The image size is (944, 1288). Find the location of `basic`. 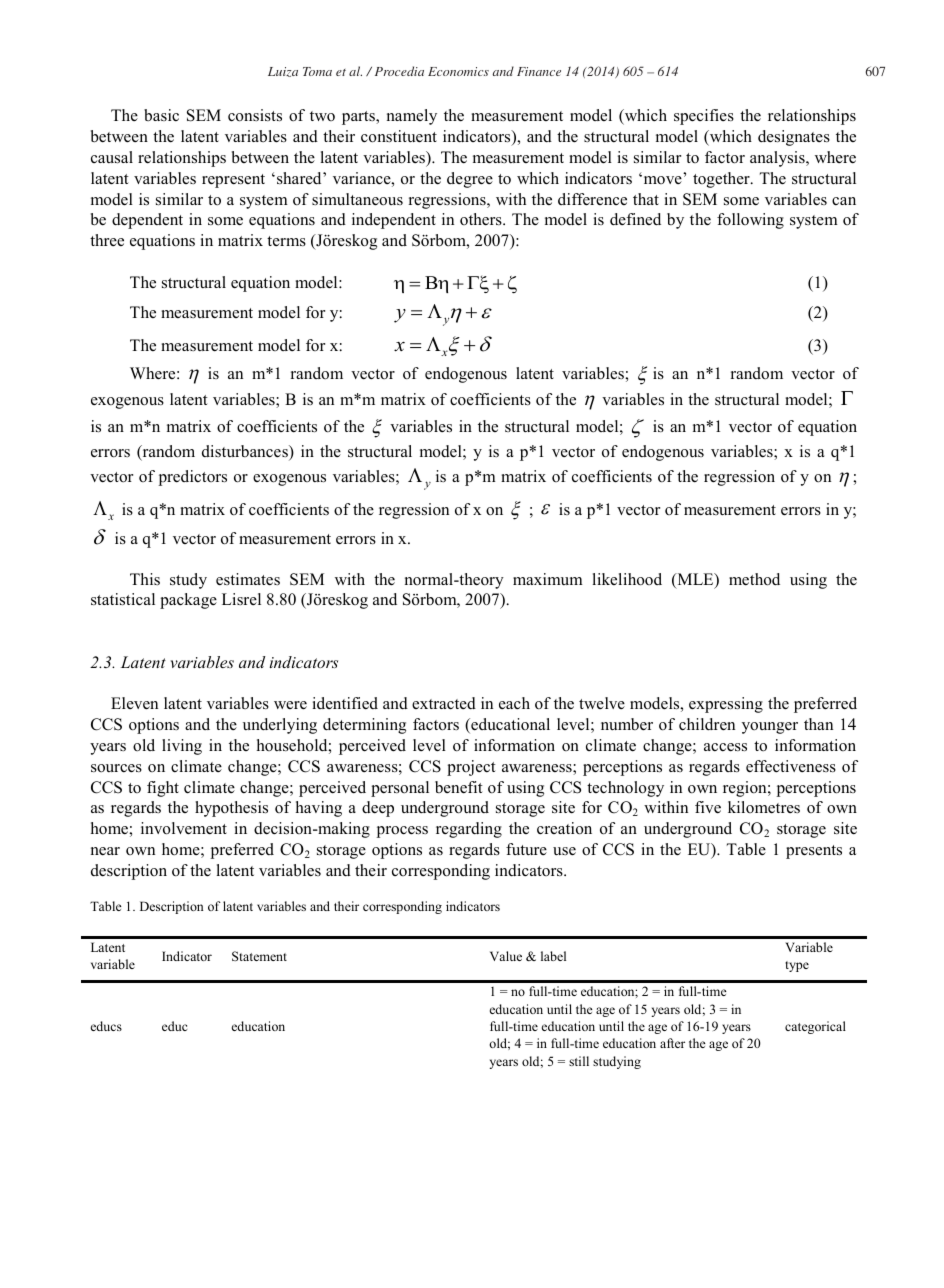

basic is located at coordinates (161, 115).
